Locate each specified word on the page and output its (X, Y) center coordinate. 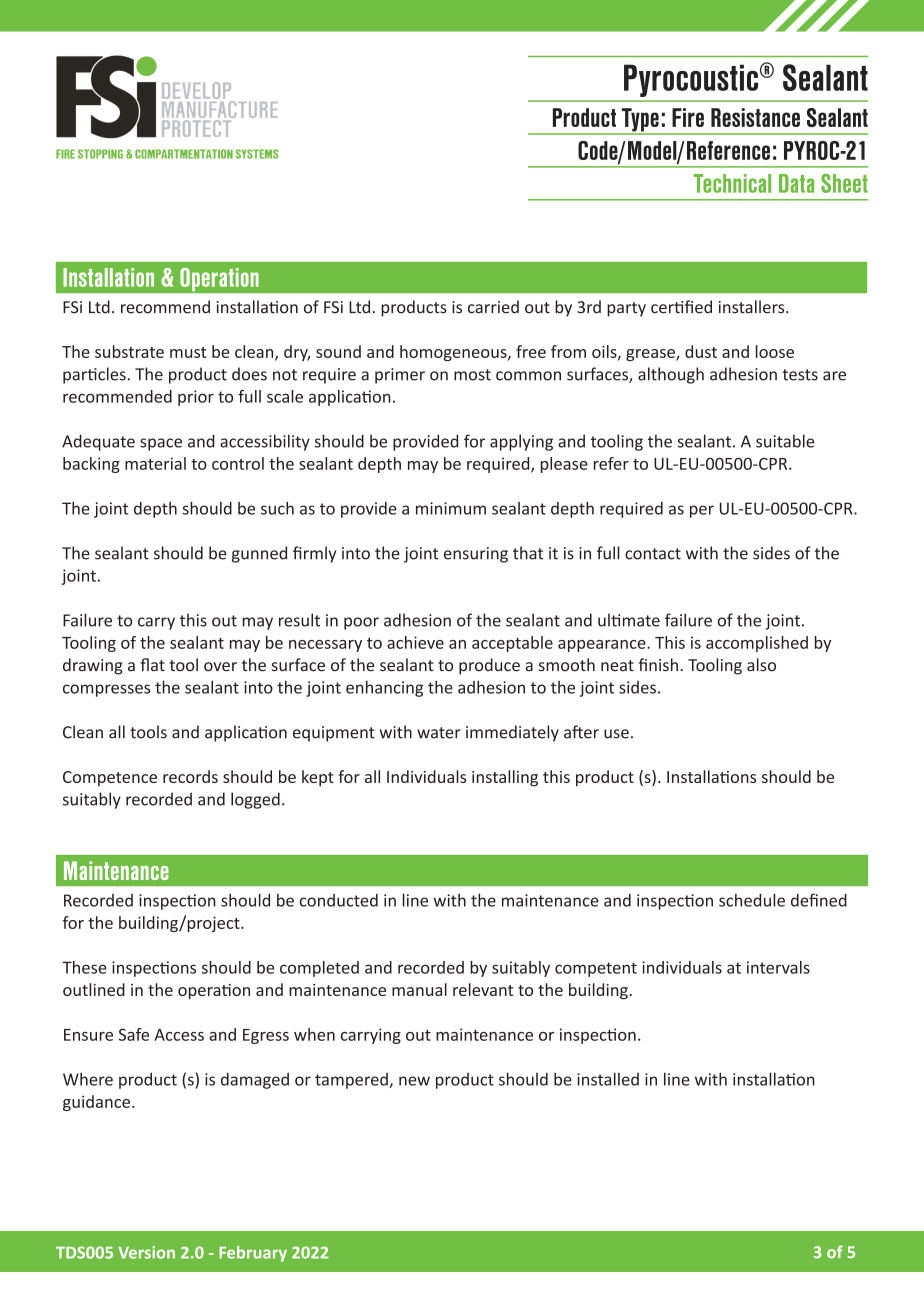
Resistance (755, 117)
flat (152, 665)
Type (640, 121)
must (188, 352)
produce (489, 666)
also (761, 665)
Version (146, 1252)
